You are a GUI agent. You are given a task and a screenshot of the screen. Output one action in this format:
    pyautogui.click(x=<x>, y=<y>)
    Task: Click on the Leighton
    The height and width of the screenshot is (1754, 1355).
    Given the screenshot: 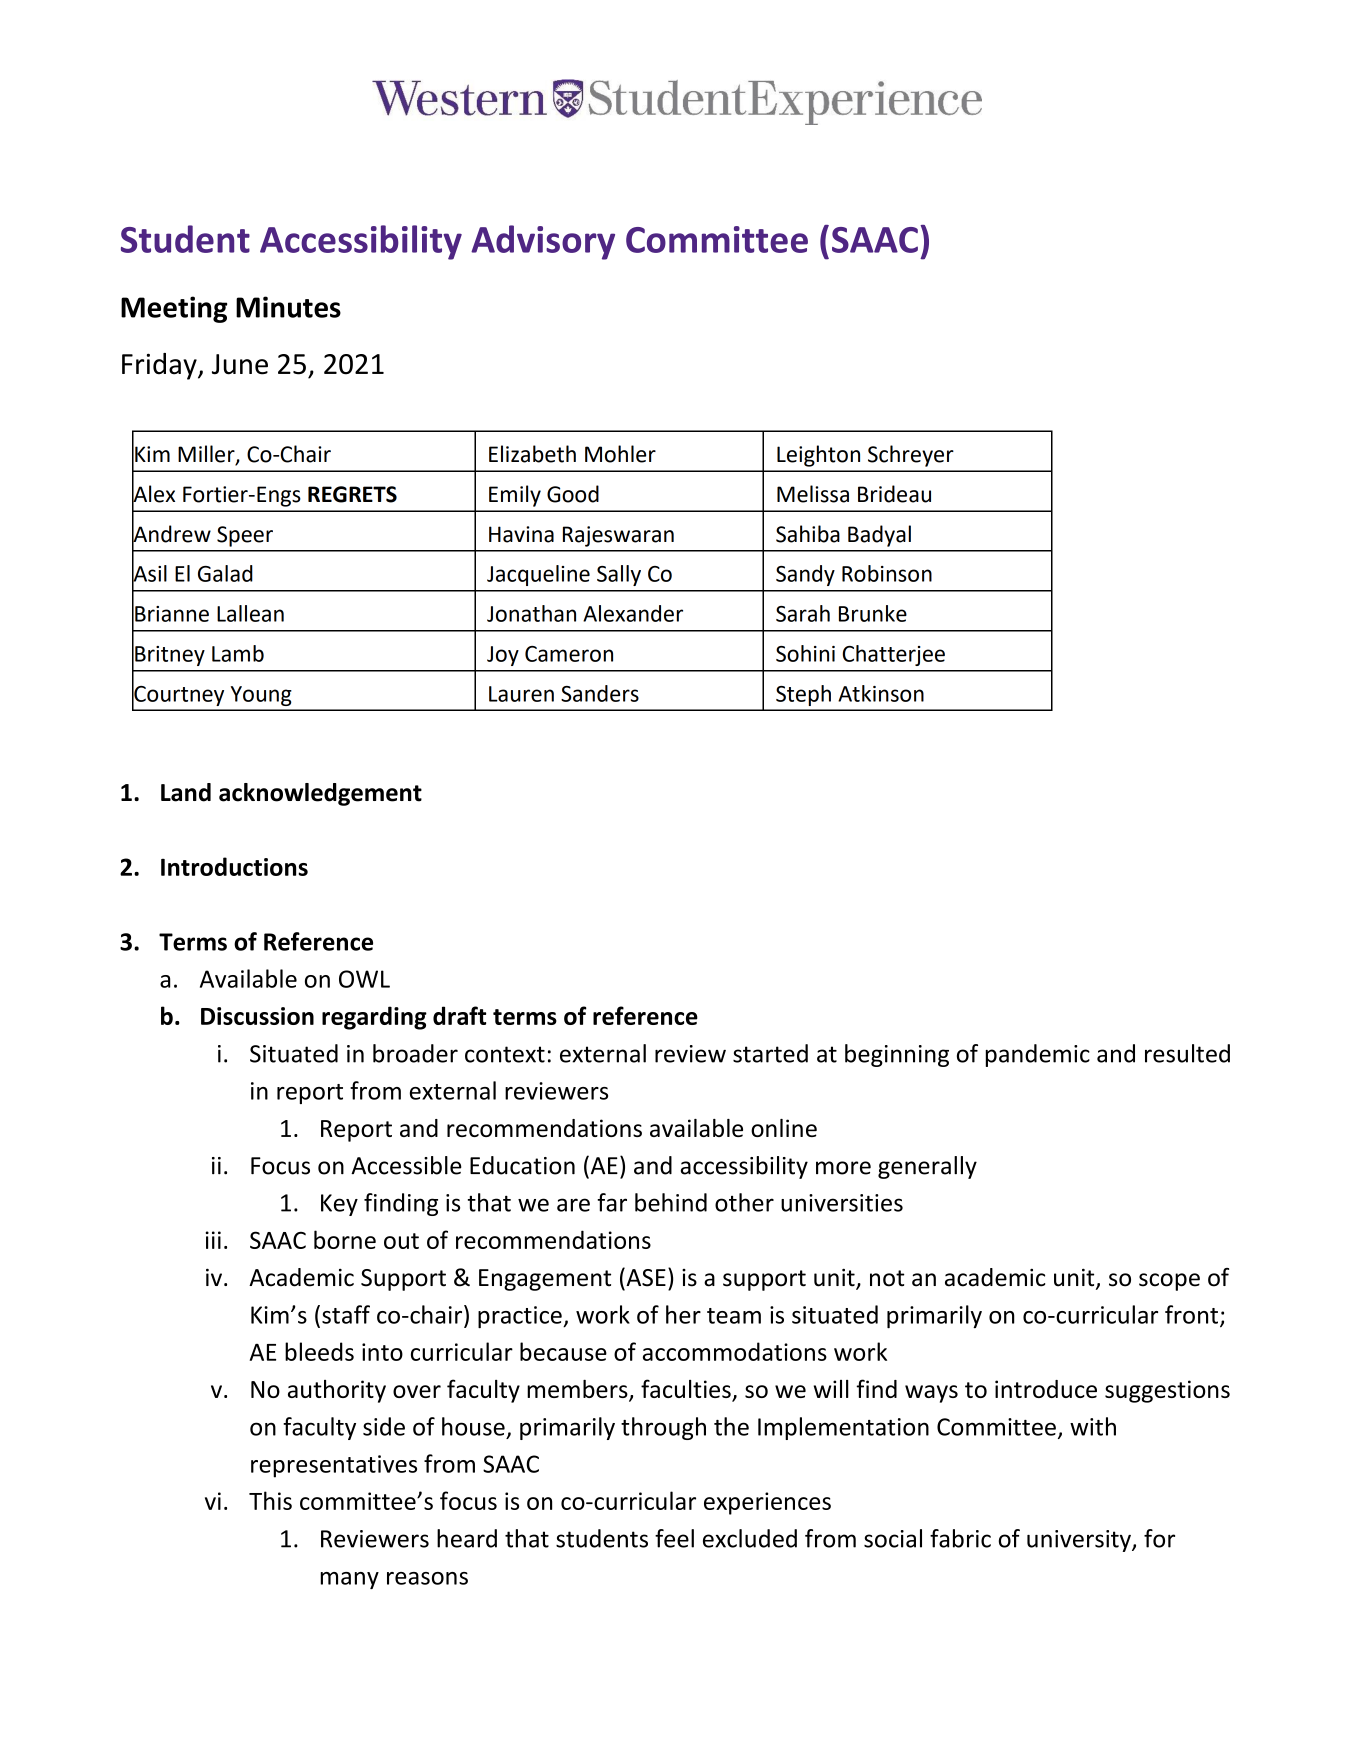 What is the action you would take?
    pyautogui.click(x=818, y=456)
